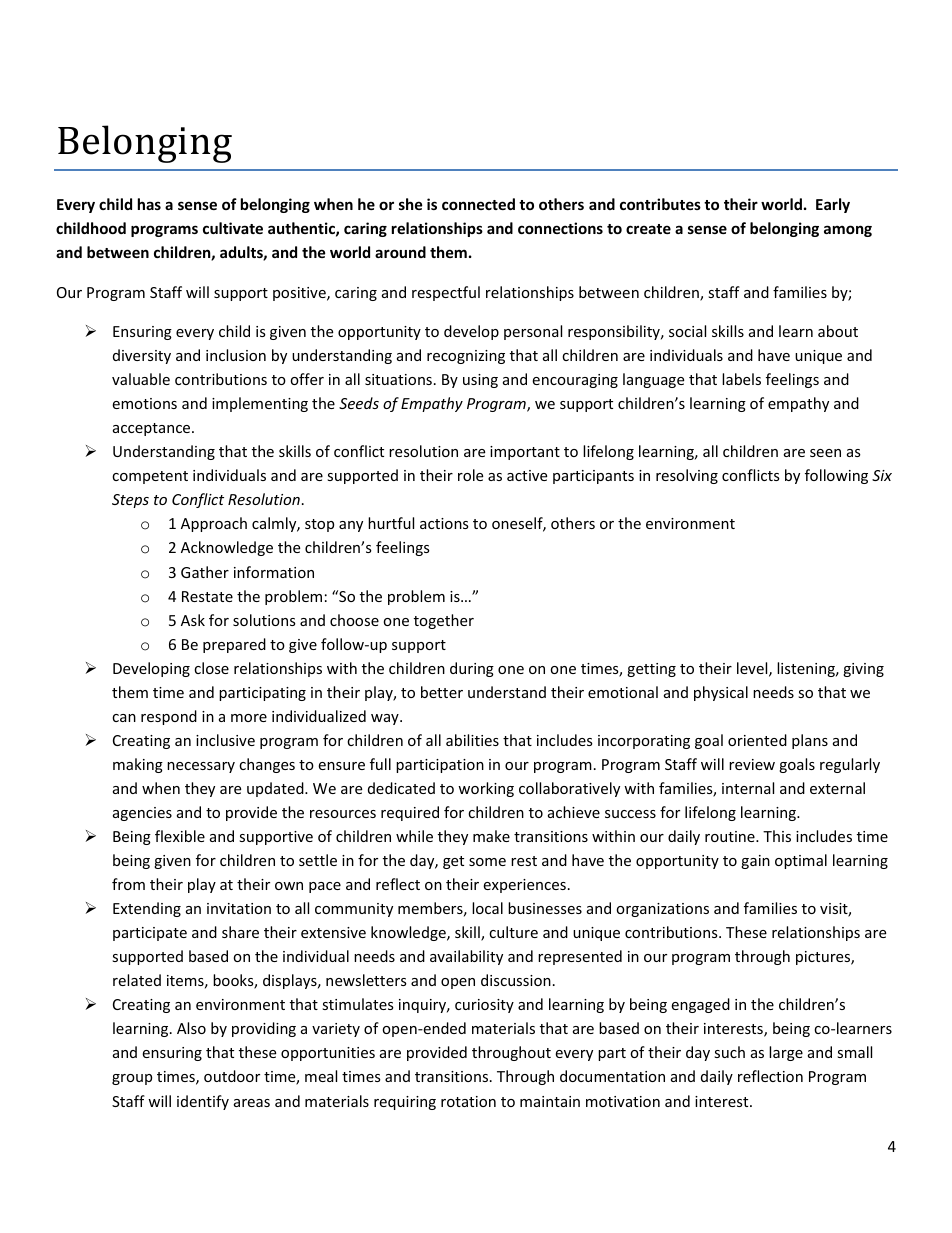 The height and width of the screenshot is (1233, 952). I want to click on rotation, so click(468, 1101).
